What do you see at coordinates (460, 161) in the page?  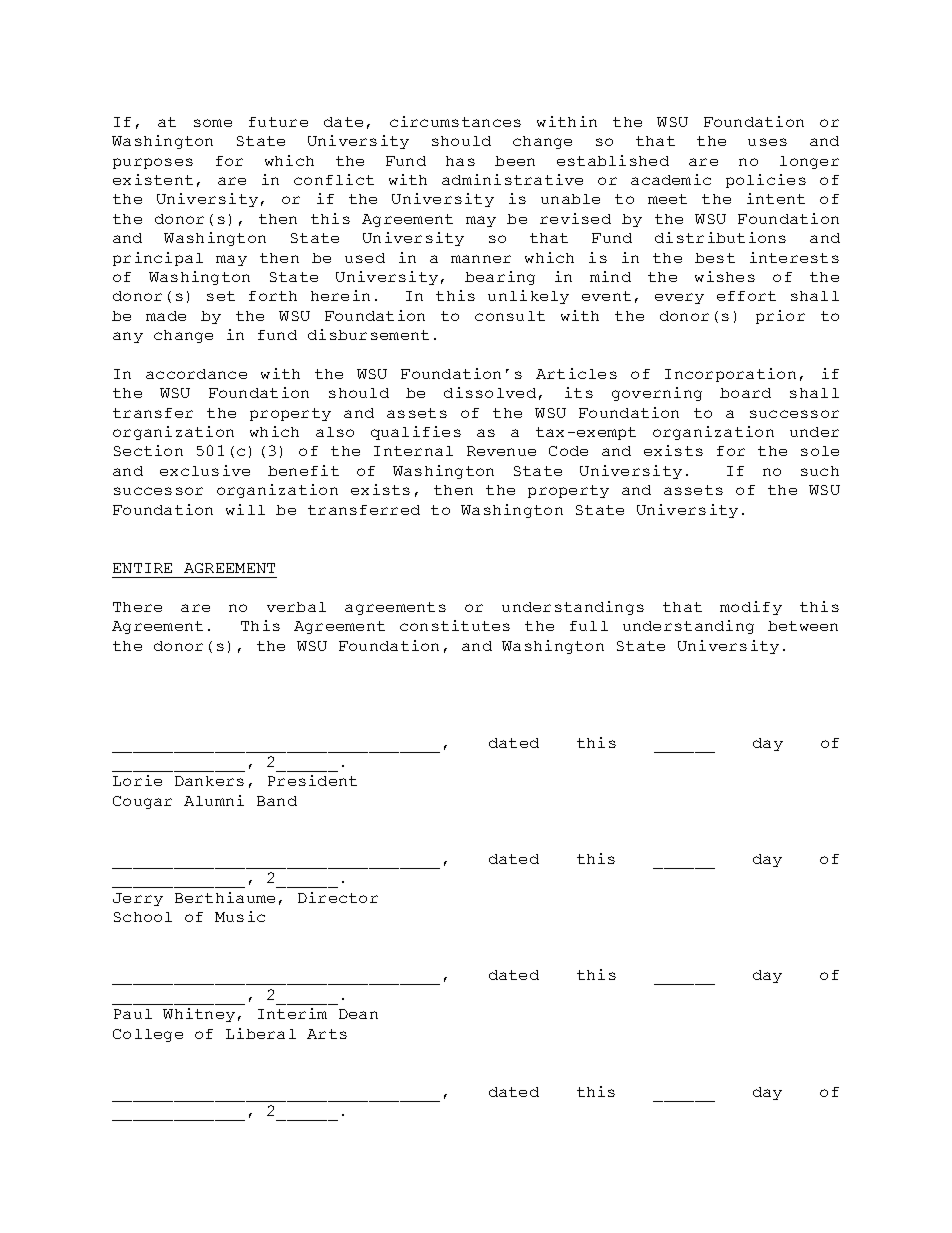 I see `has` at bounding box center [460, 161].
